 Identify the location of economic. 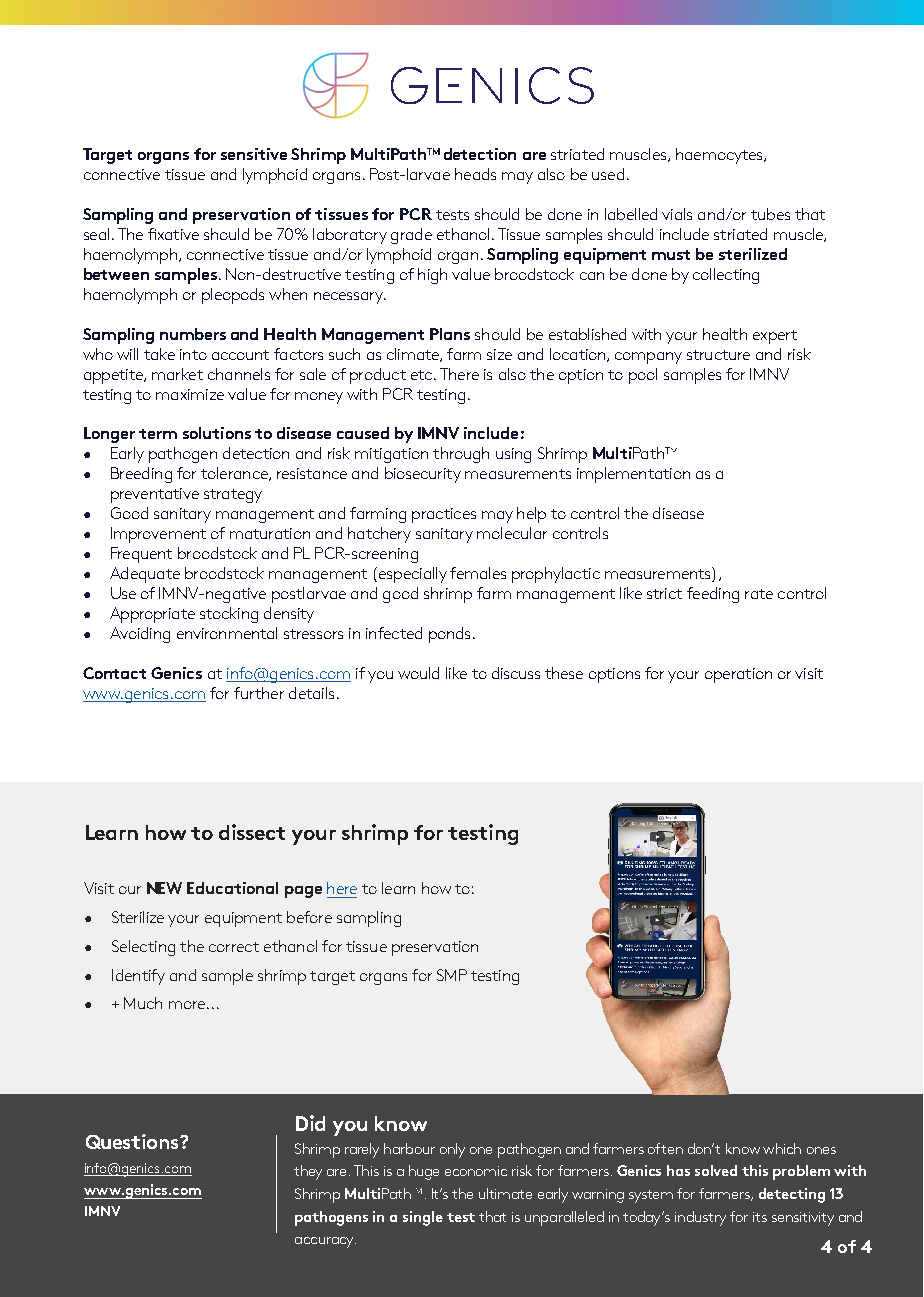
(476, 1171).
